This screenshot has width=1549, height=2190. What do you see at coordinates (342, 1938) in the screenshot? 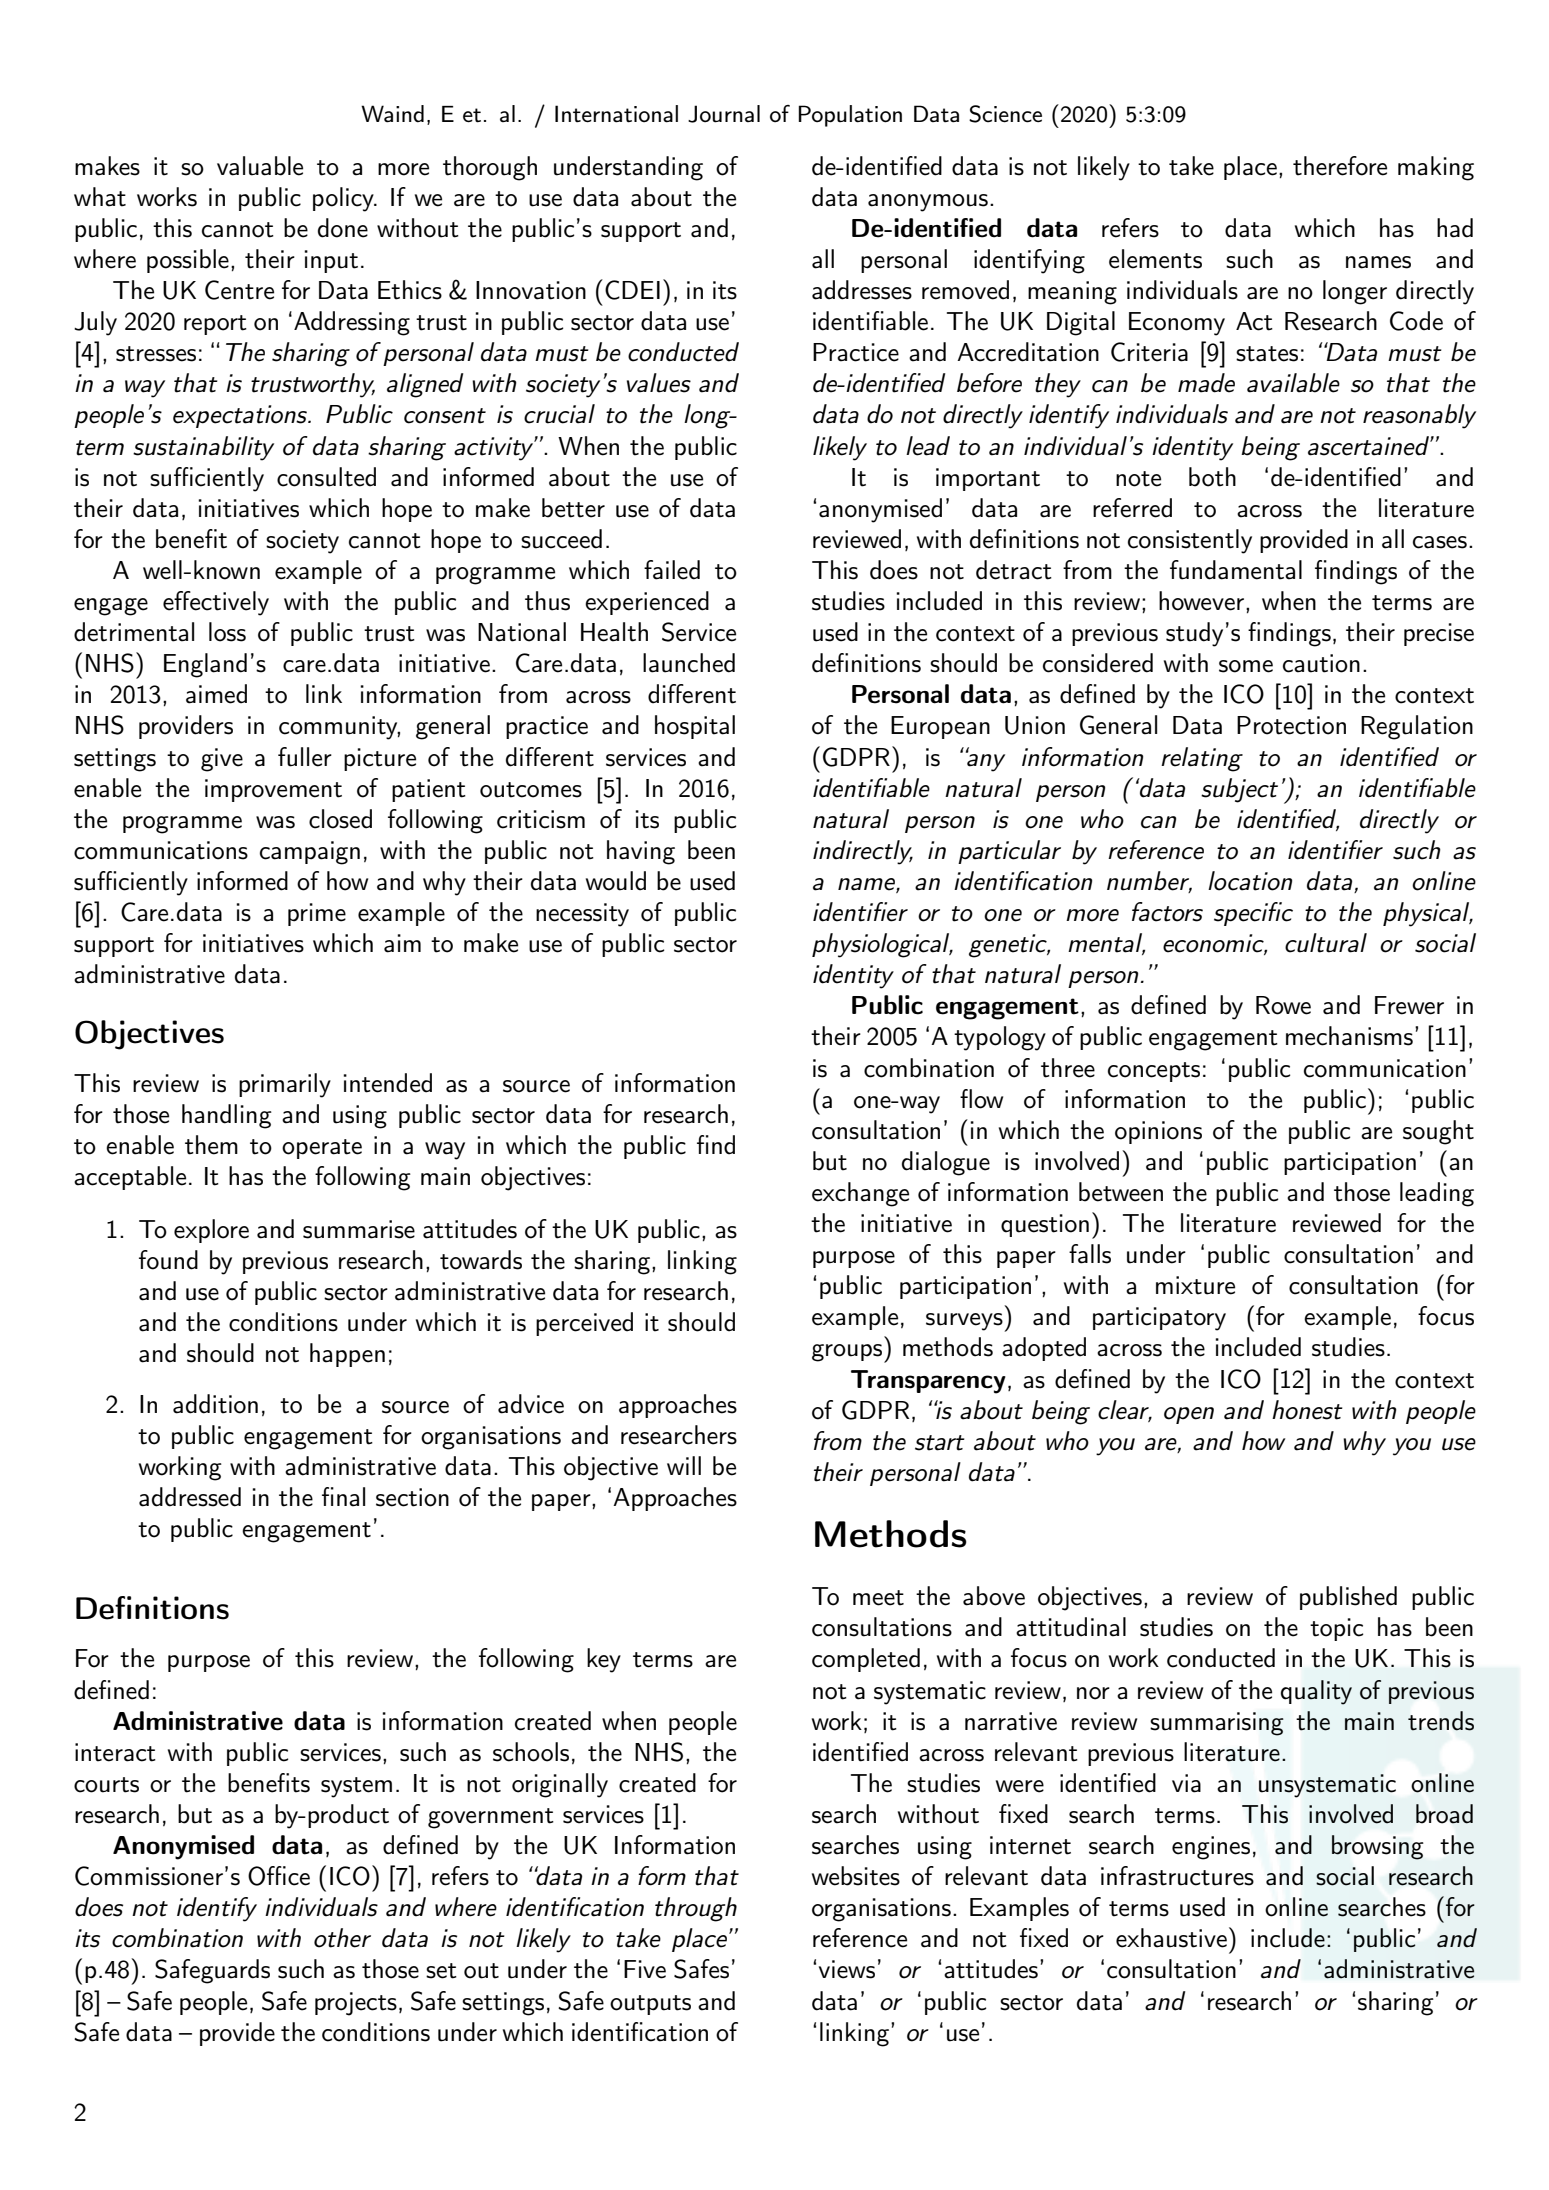
I see `other` at bounding box center [342, 1938].
